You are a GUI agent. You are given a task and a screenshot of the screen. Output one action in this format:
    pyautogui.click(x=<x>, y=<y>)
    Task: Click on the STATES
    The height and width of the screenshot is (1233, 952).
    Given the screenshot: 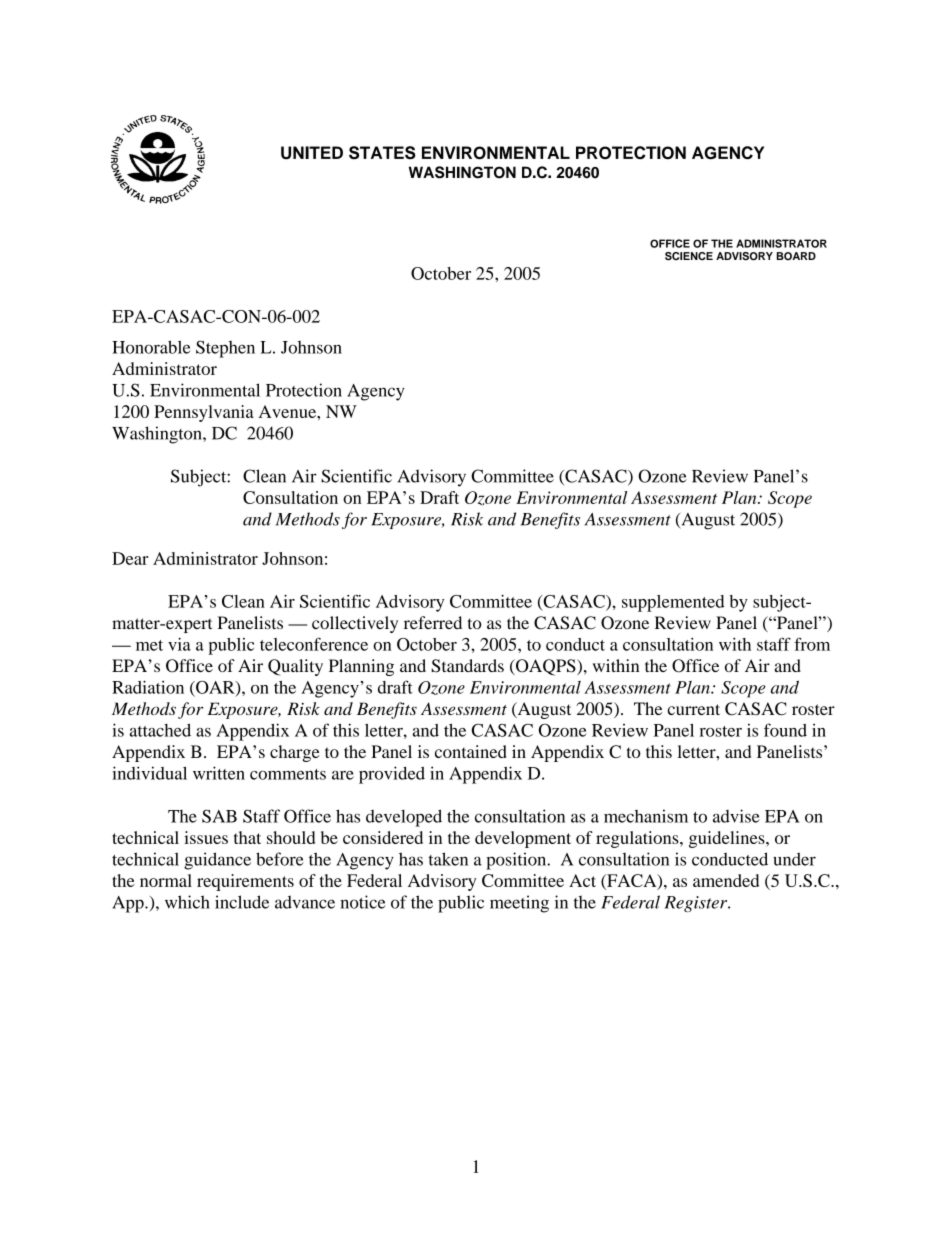 What is the action you would take?
    pyautogui.click(x=382, y=153)
